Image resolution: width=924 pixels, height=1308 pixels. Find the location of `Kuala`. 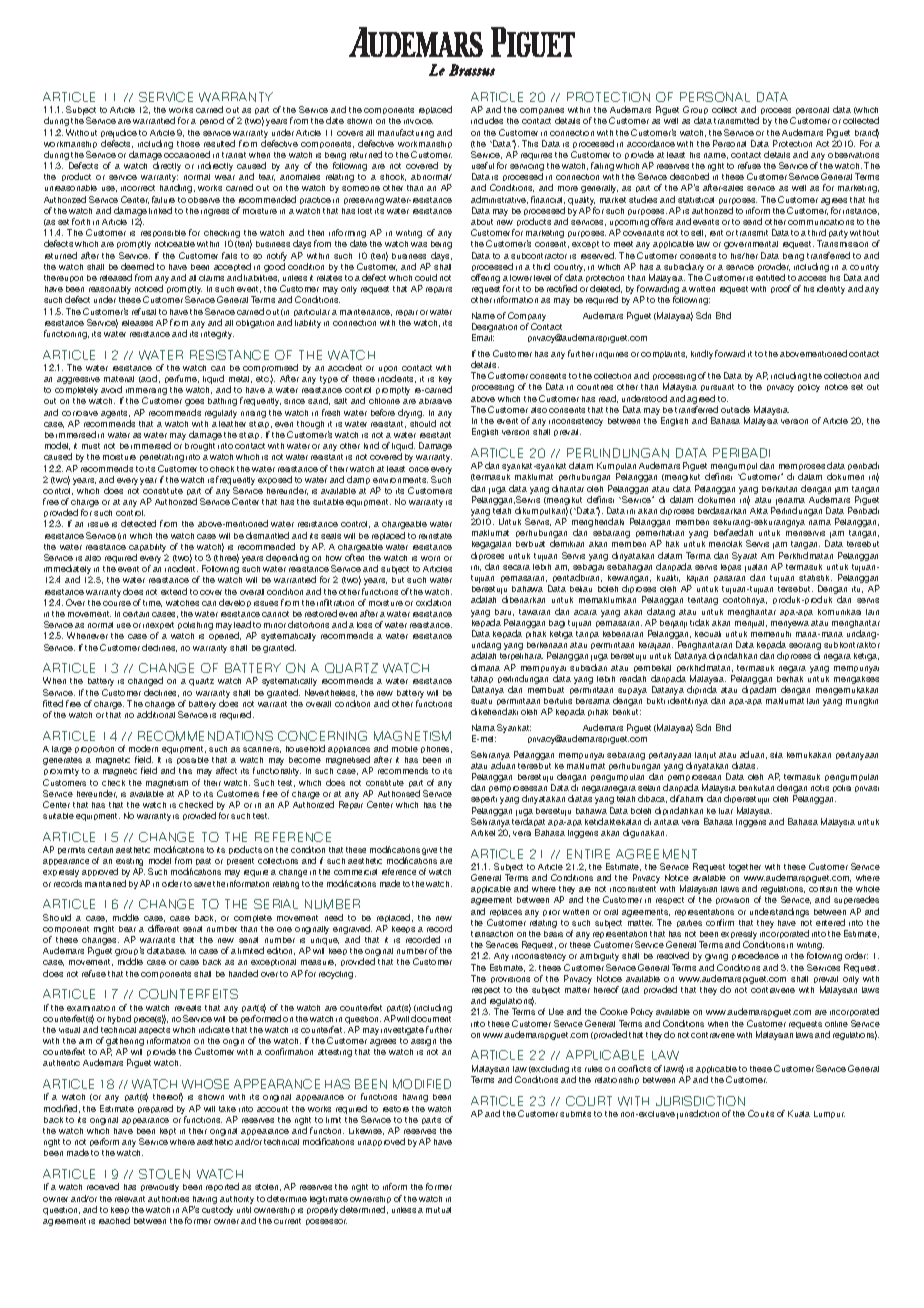

Kuala is located at coordinates (799, 1113).
